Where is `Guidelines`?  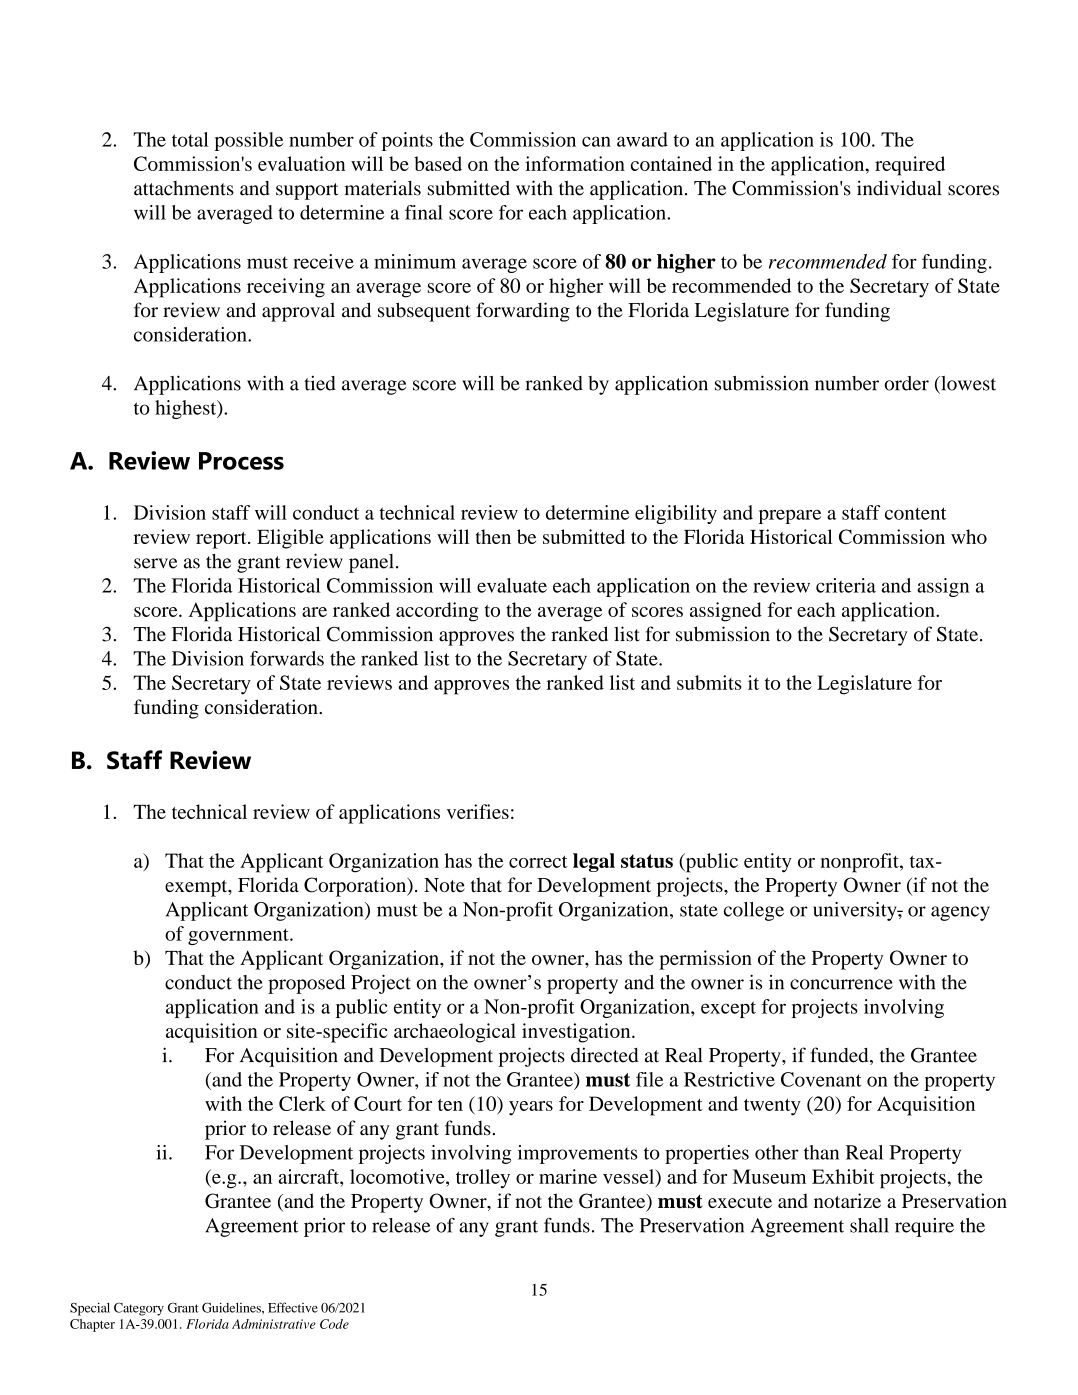
Guidelines is located at coordinates (232, 1307).
